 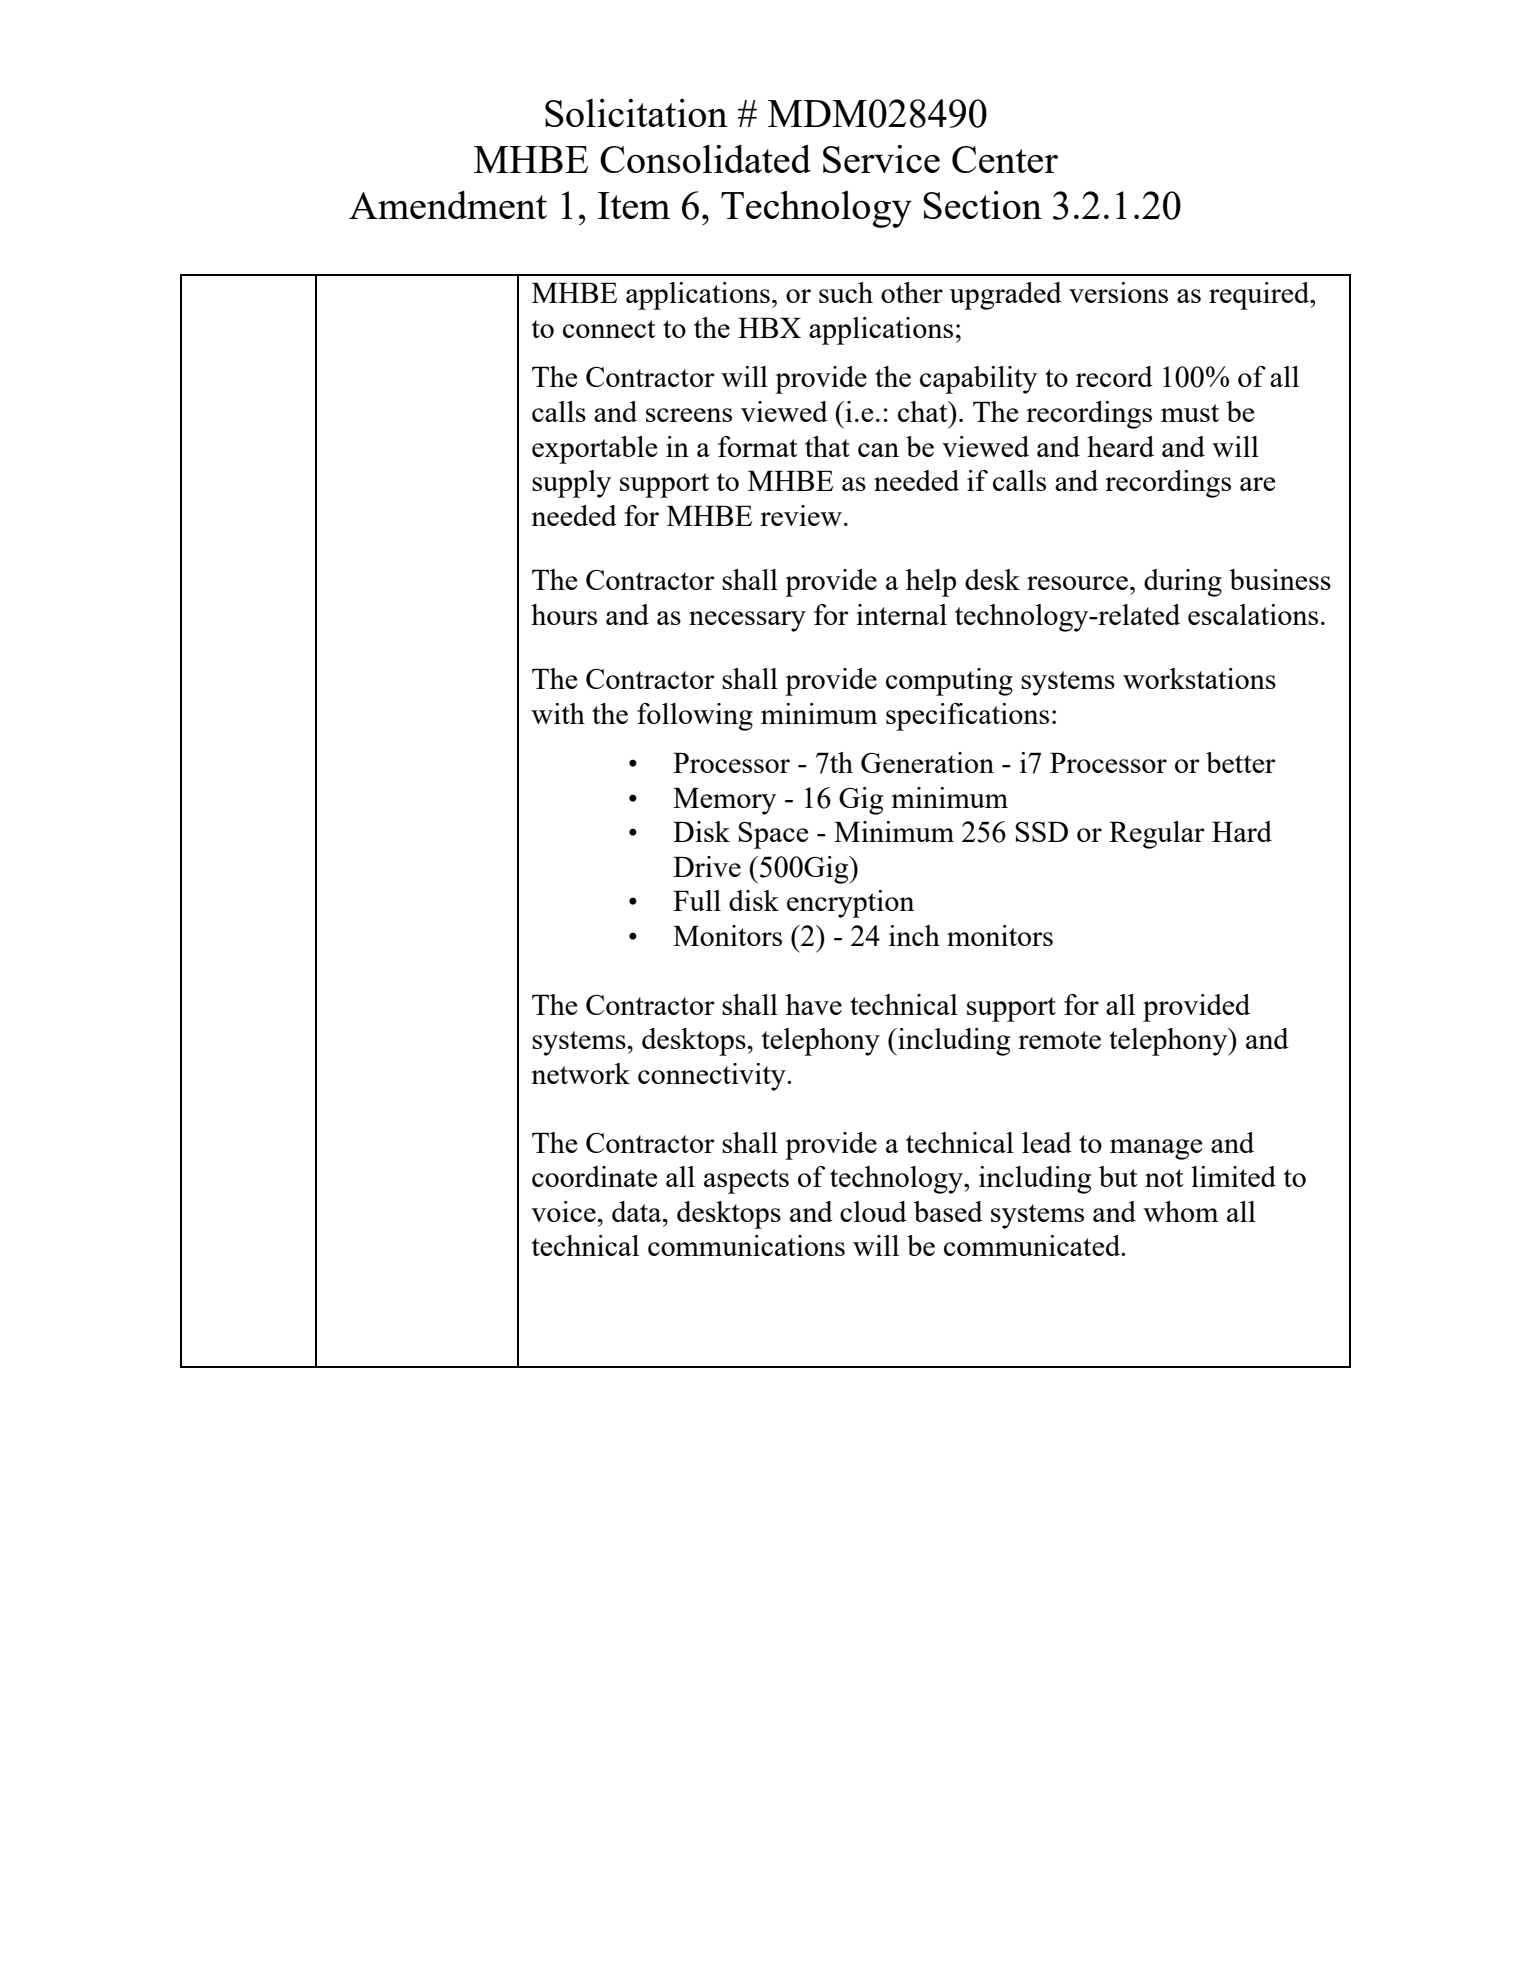 What do you see at coordinates (873, 1211) in the page?
I see `cloud` at bounding box center [873, 1211].
